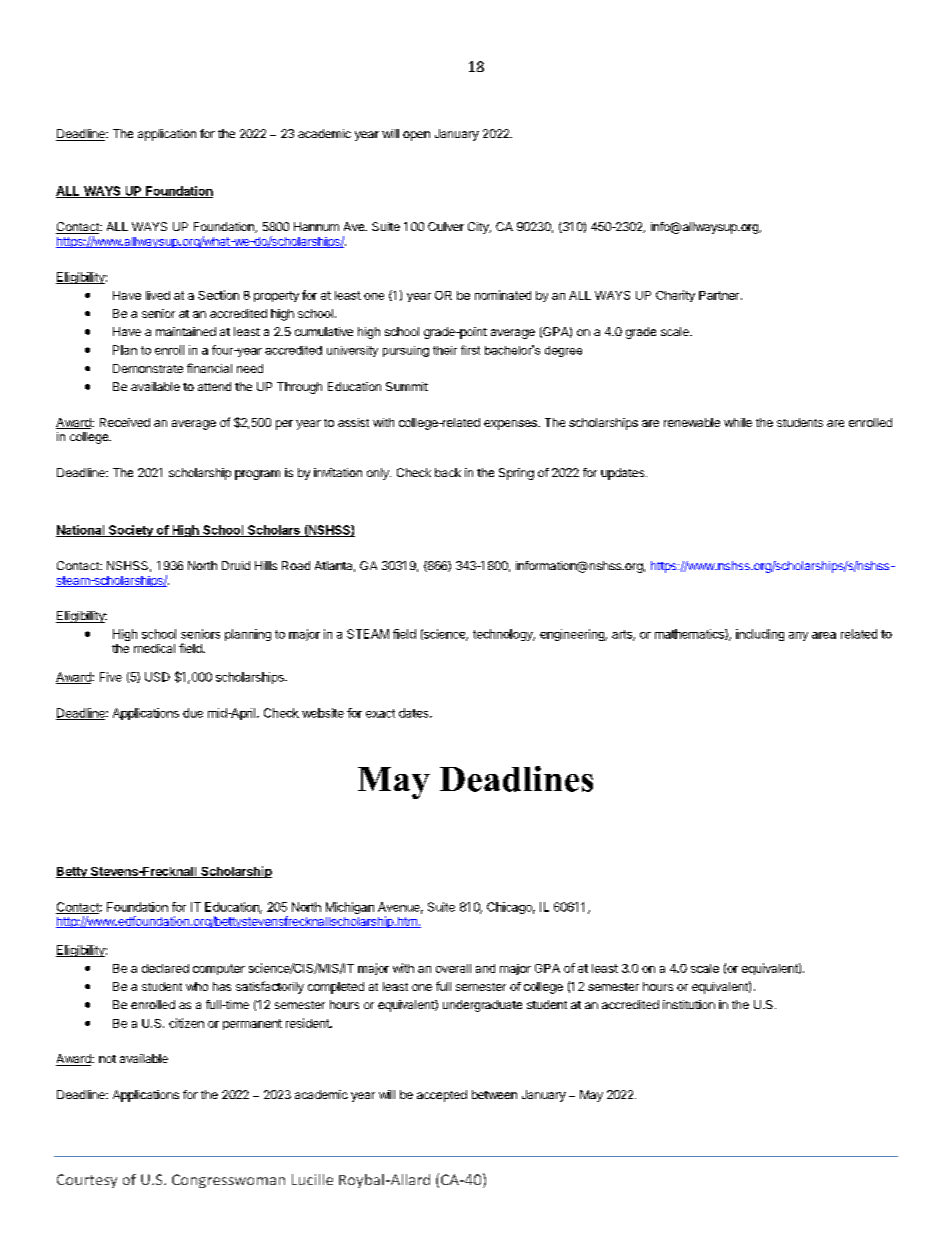  What do you see at coordinates (720, 295) in the document?
I see `Partner` at bounding box center [720, 295].
